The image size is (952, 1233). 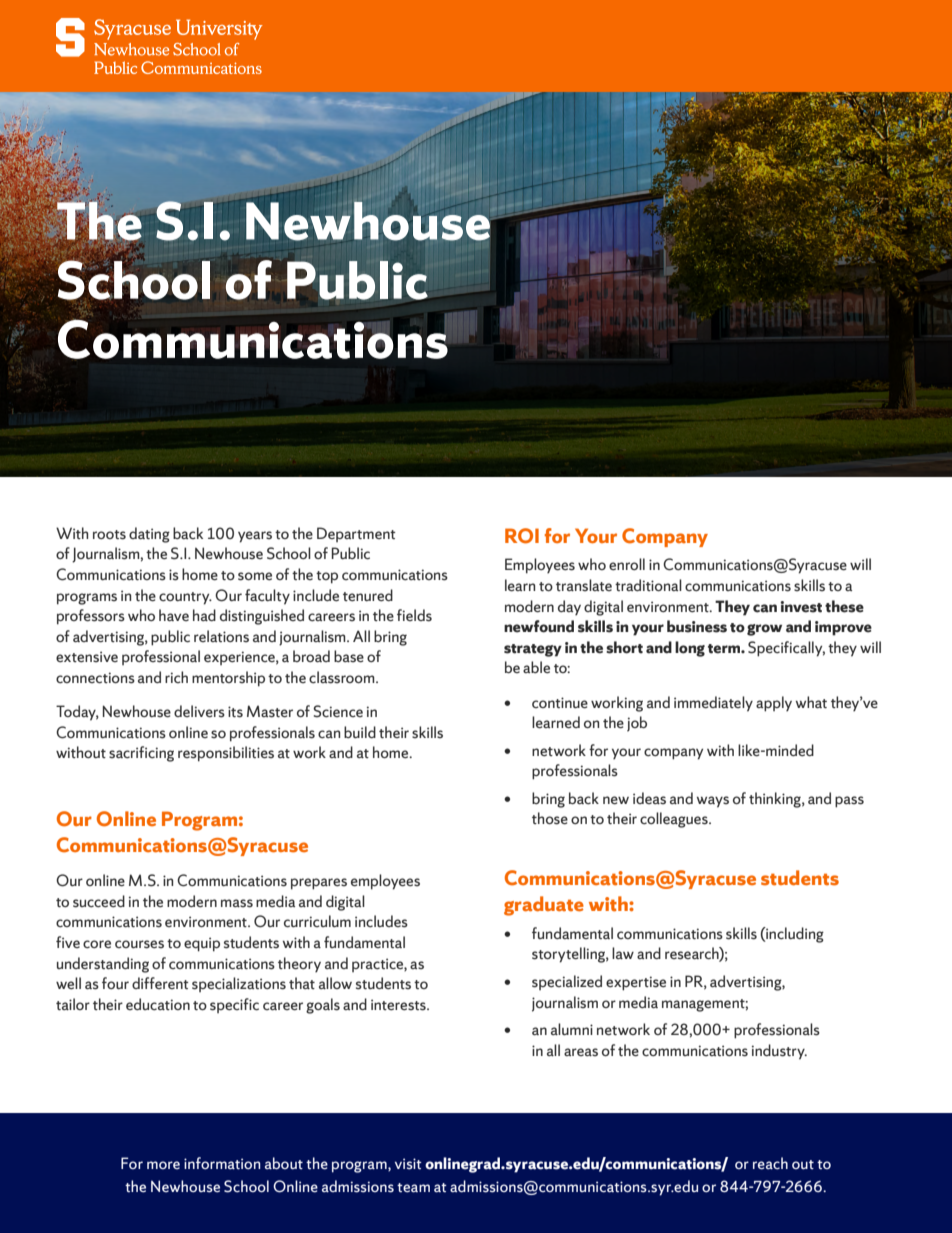 I want to click on ways, so click(x=713, y=802).
